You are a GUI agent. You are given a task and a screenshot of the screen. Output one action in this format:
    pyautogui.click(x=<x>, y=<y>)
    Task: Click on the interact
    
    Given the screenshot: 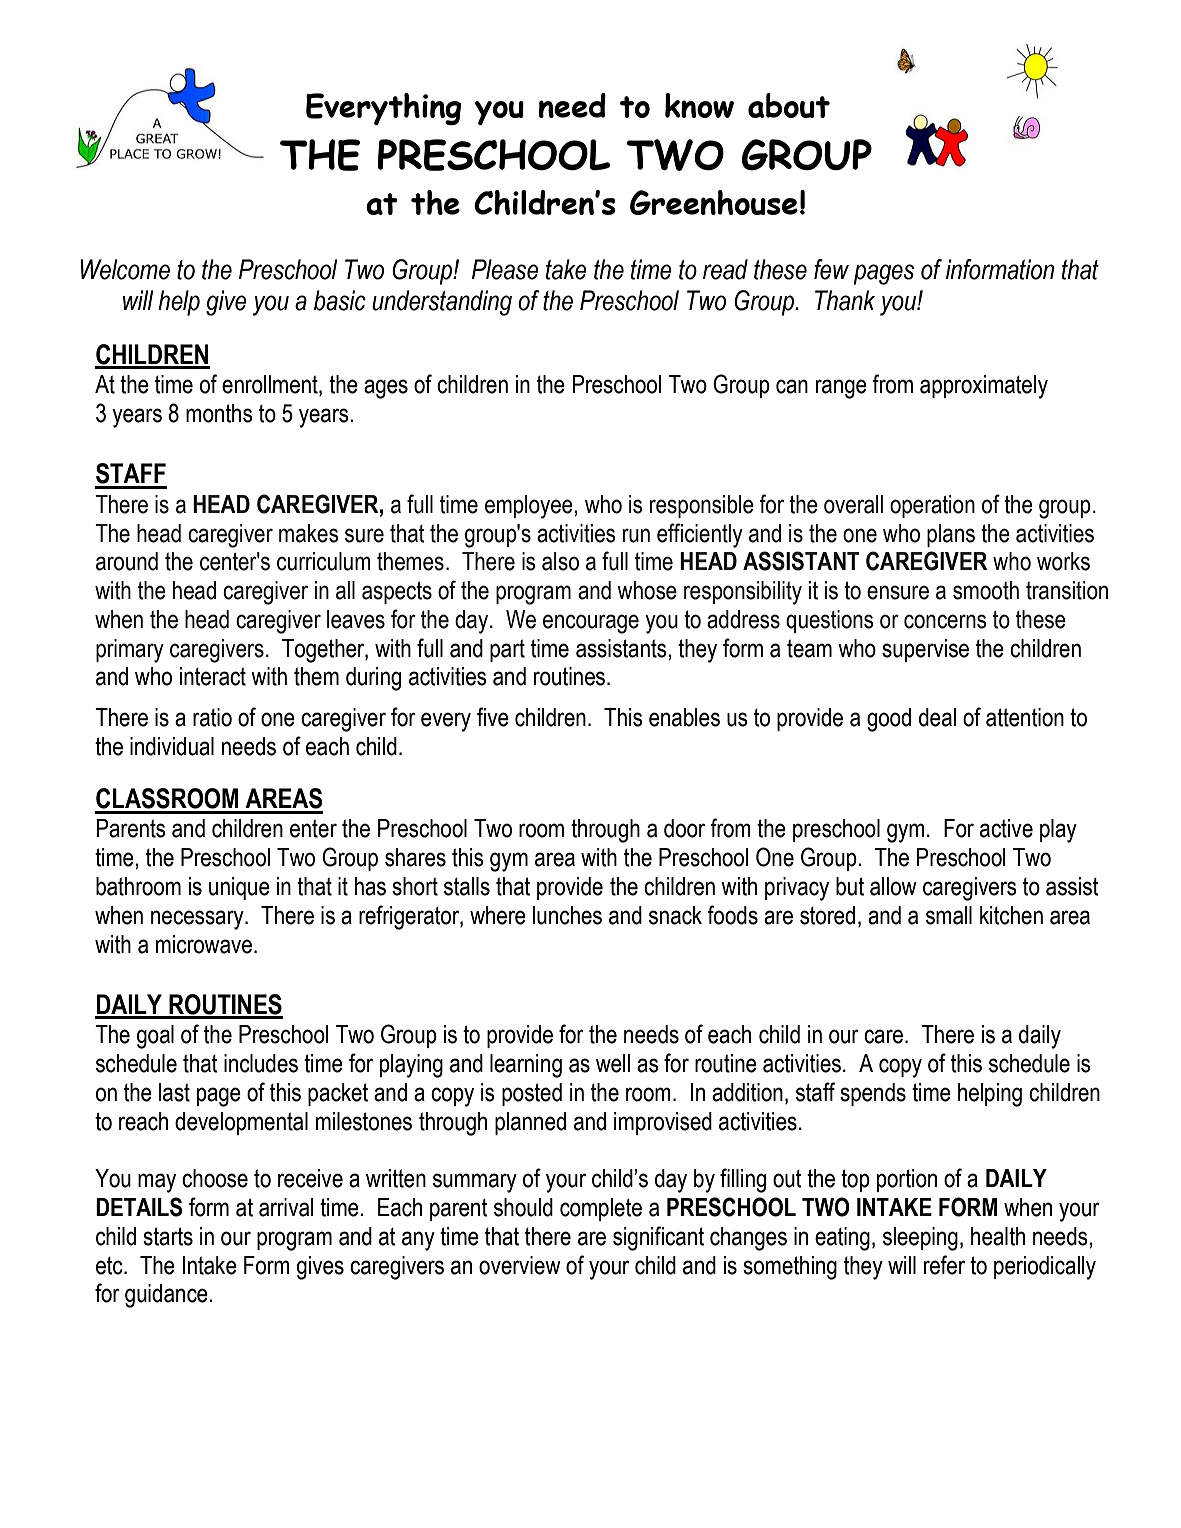 What is the action you would take?
    pyautogui.click(x=213, y=676)
